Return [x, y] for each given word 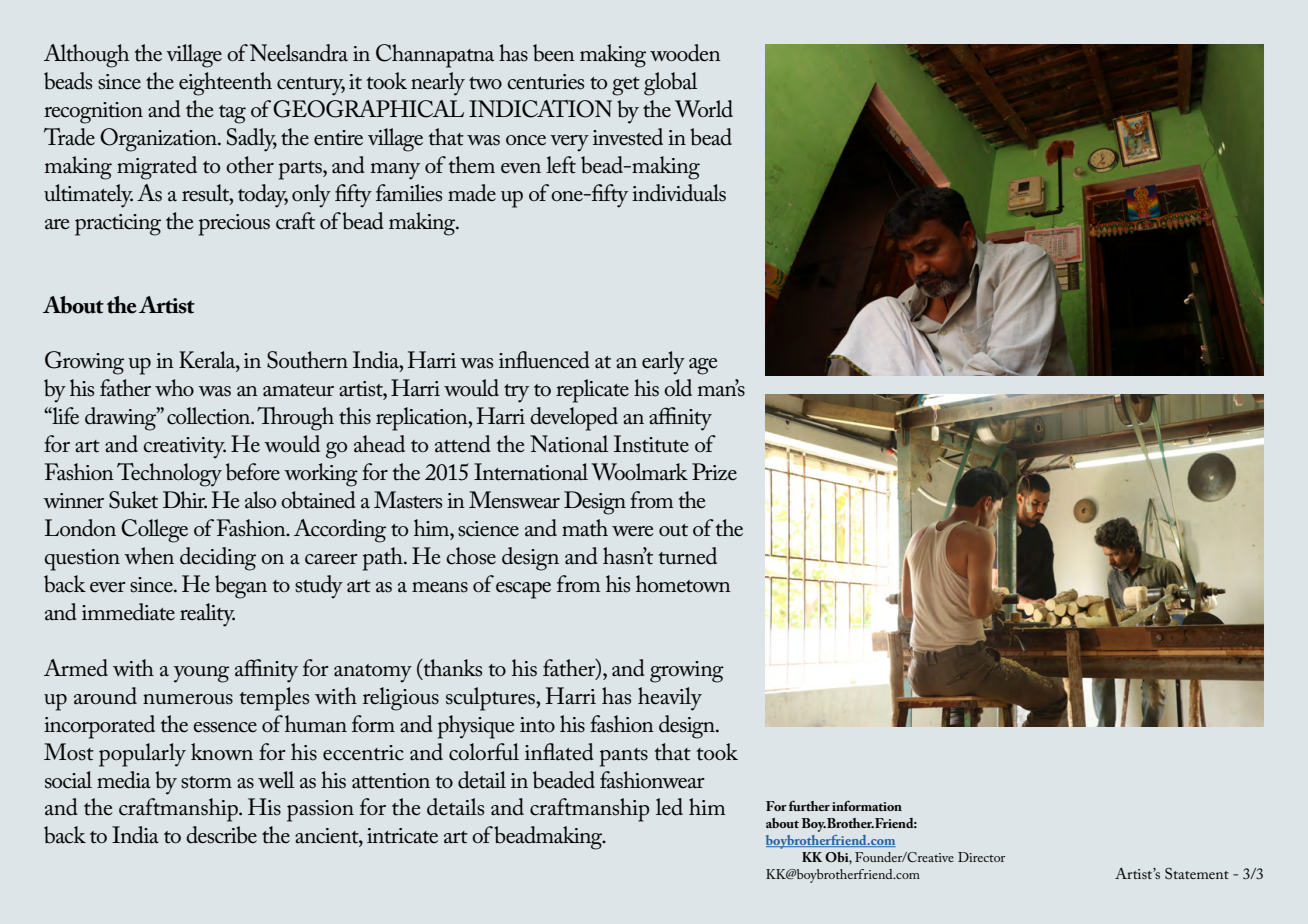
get [626, 86]
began [241, 587]
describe [221, 835]
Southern [307, 360]
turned [687, 556]
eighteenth [225, 84]
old [678, 388]
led [669, 807]
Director [981, 857]
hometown [683, 584]
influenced [544, 360]
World [704, 109]
